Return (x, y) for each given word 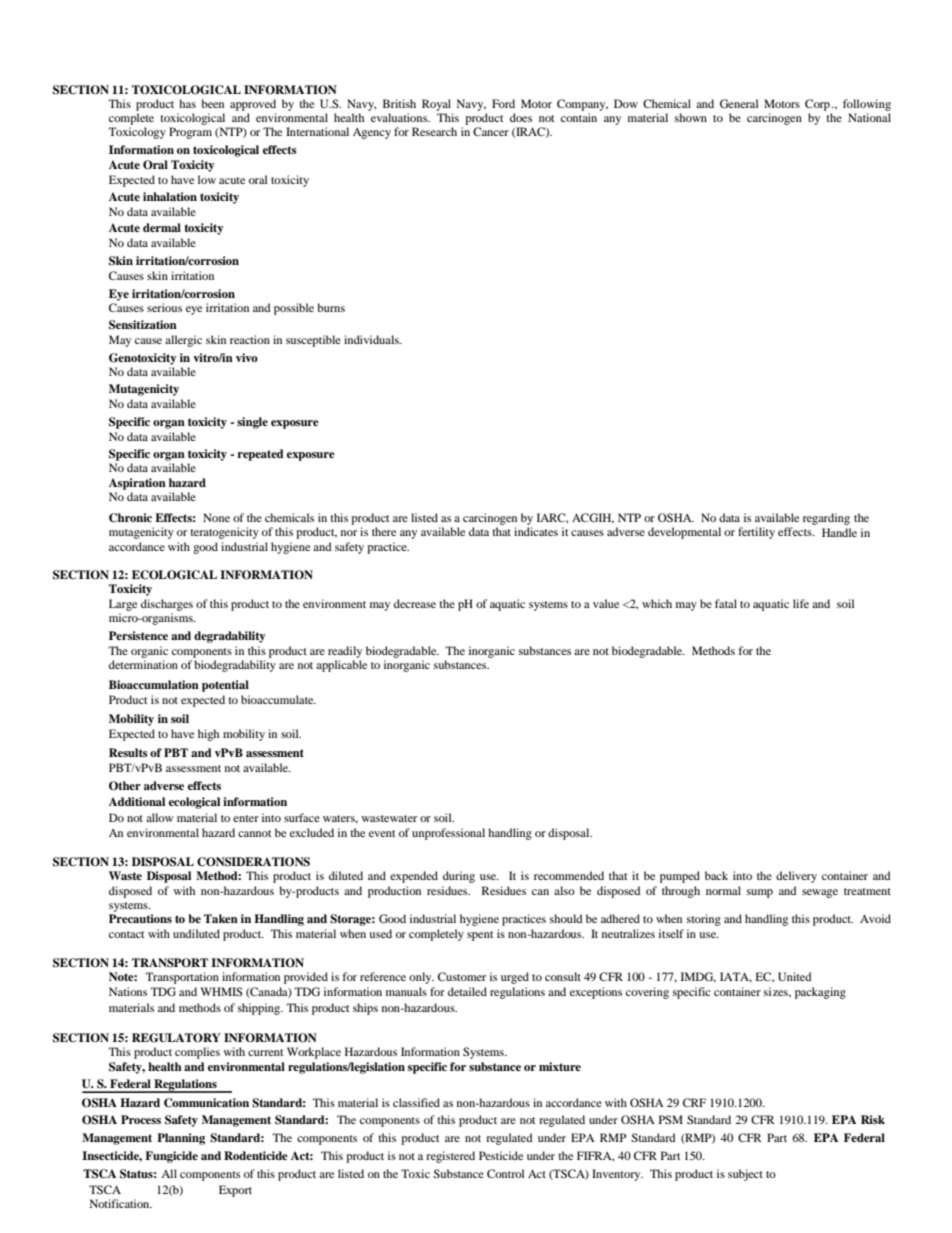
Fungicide (171, 1157)
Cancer (491, 131)
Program (190, 133)
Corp (817, 105)
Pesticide (501, 1155)
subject (745, 1175)
